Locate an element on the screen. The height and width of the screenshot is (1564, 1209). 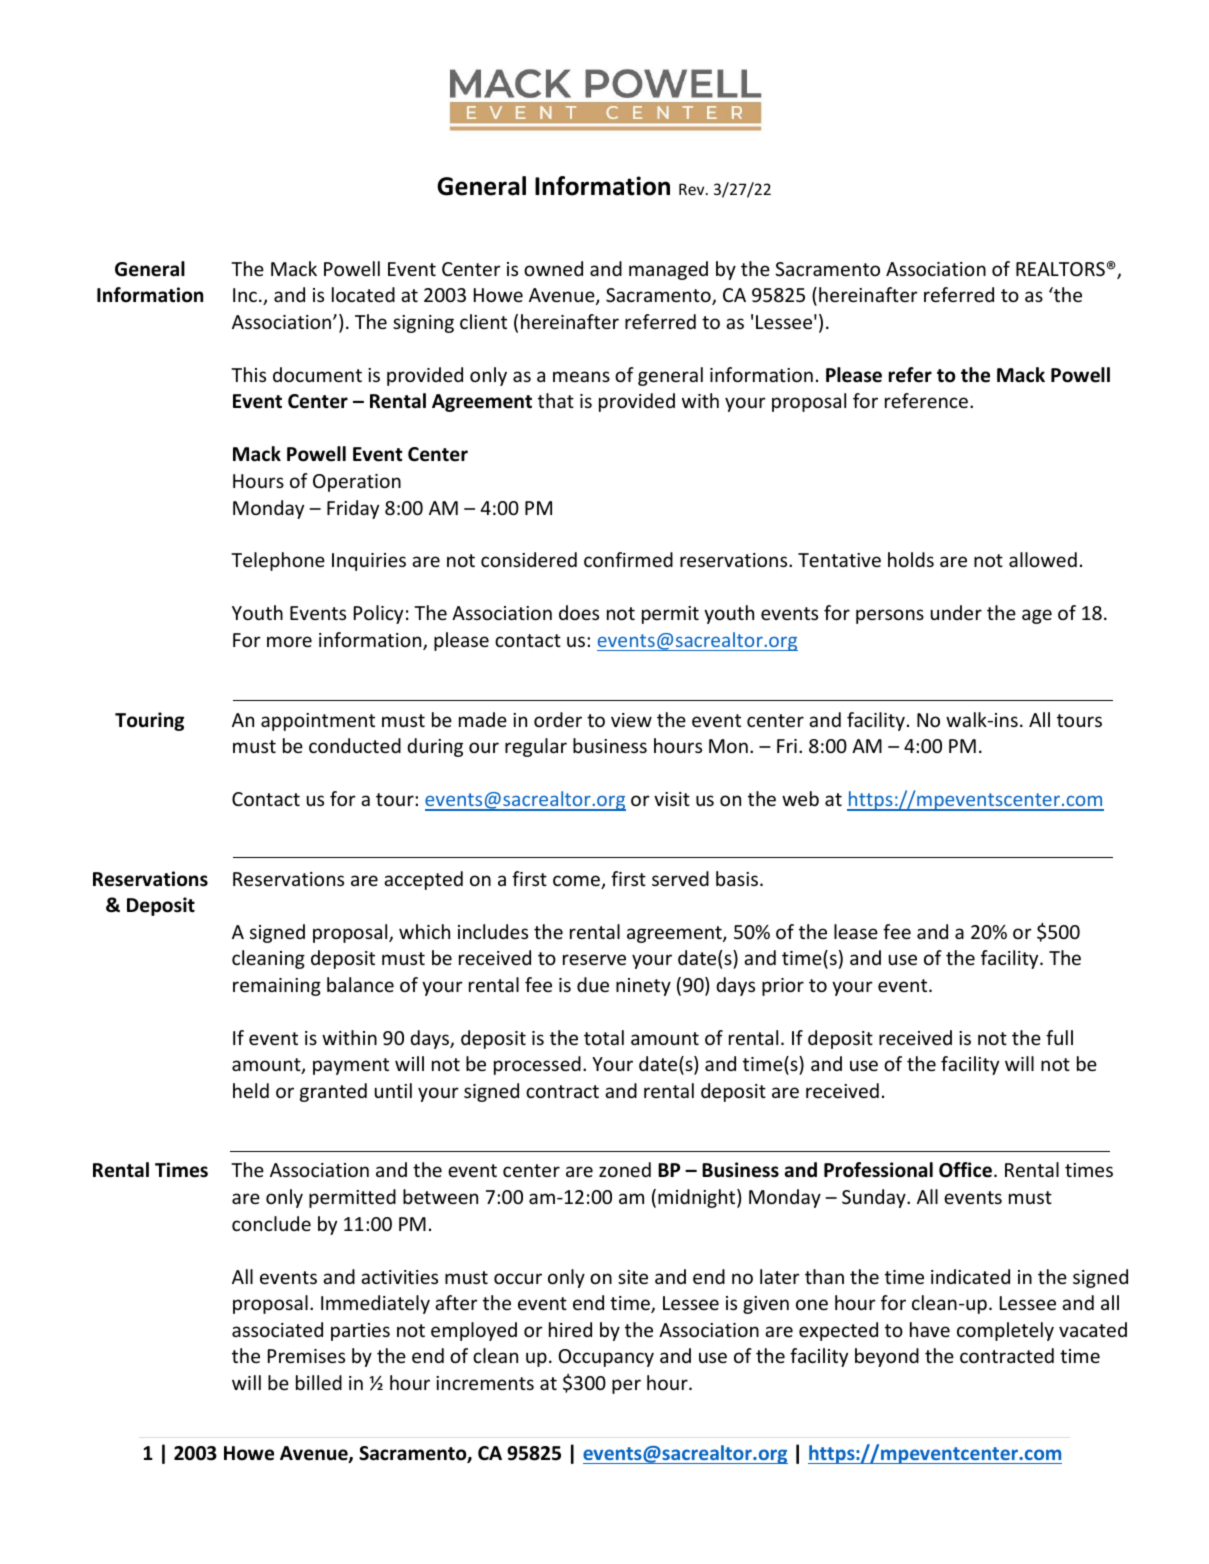
parties is located at coordinates (360, 1332).
